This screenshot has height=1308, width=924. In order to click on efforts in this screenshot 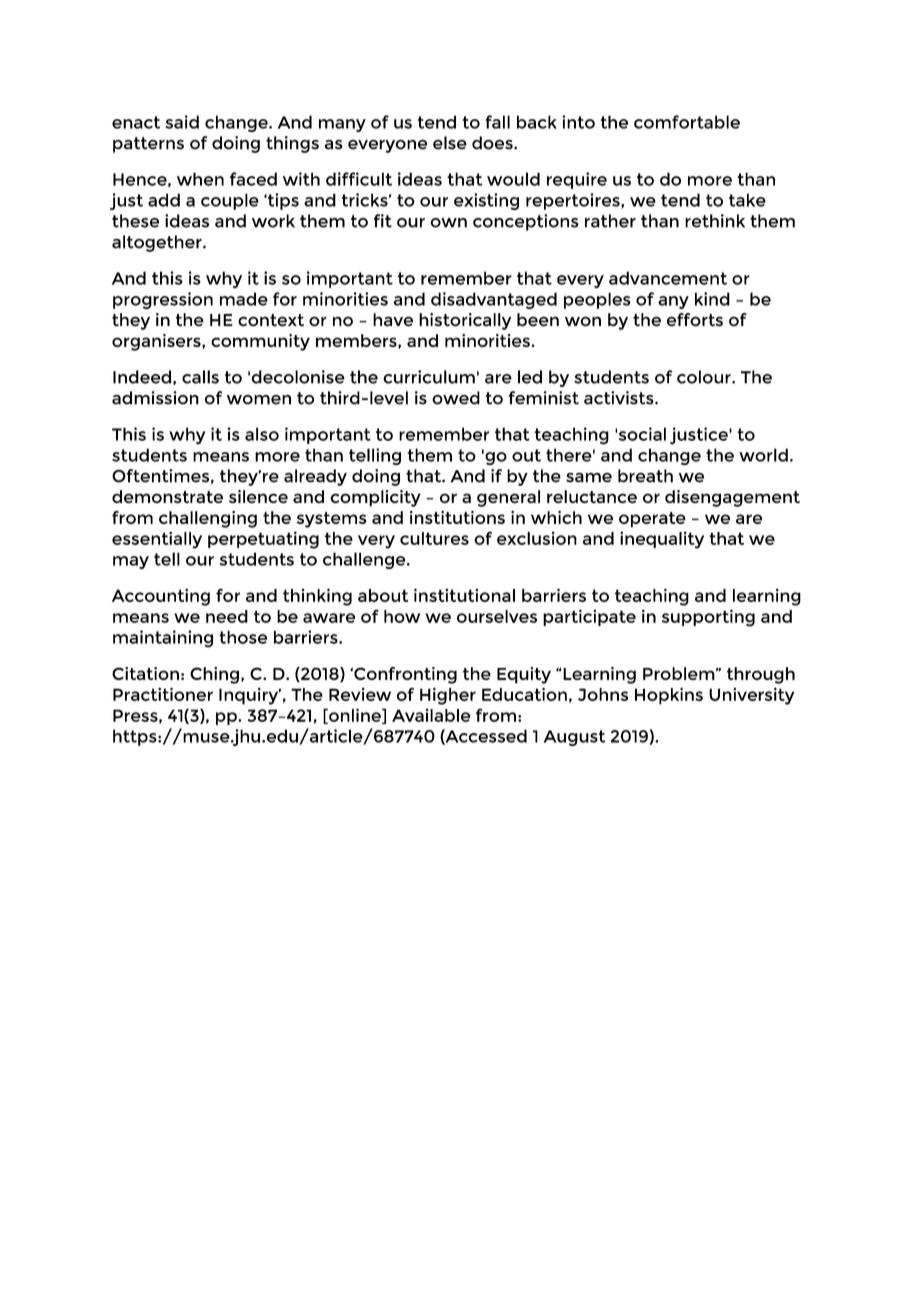, I will do `click(695, 320)`.
